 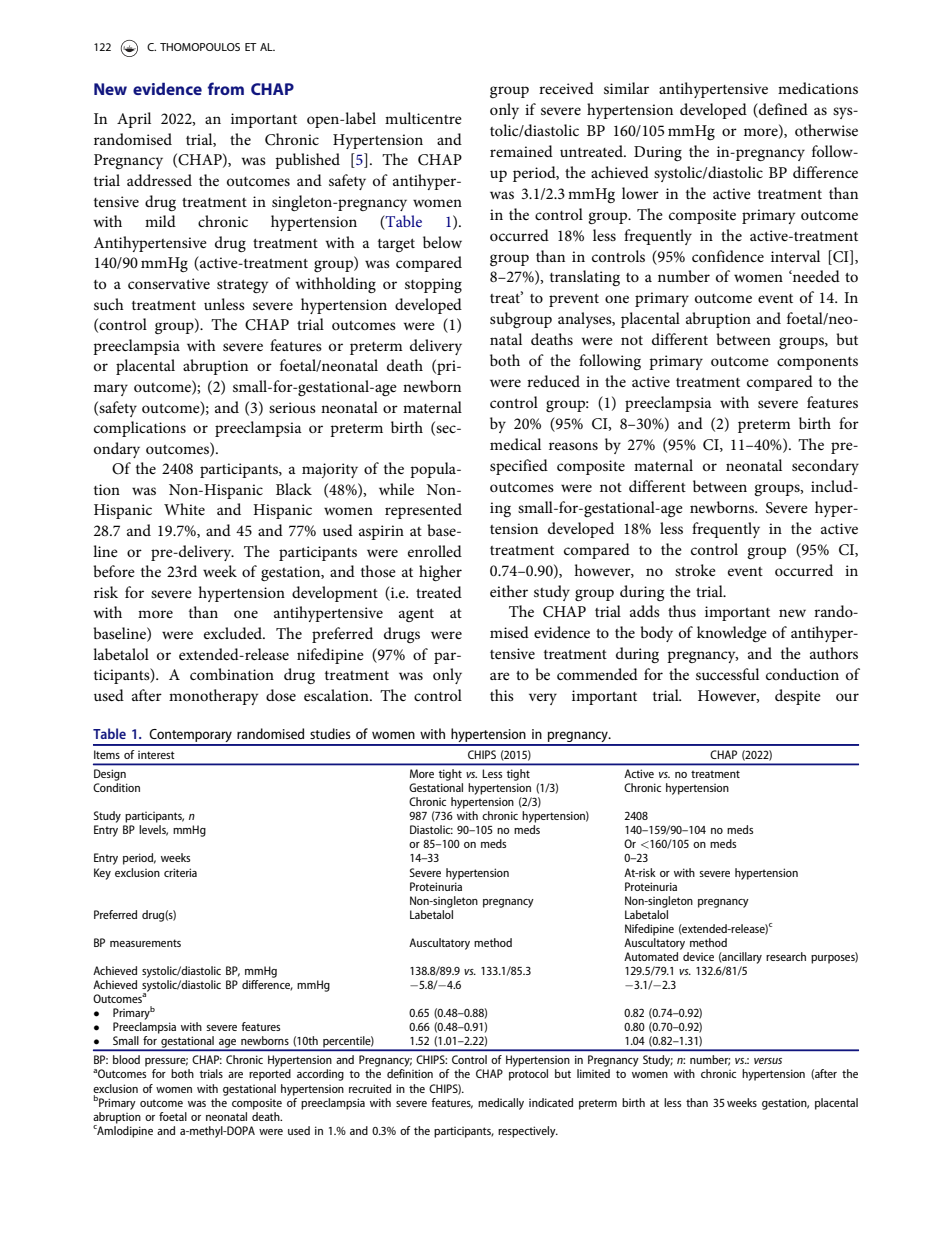 What do you see at coordinates (732, 634) in the image?
I see `knowledge` at bounding box center [732, 634].
